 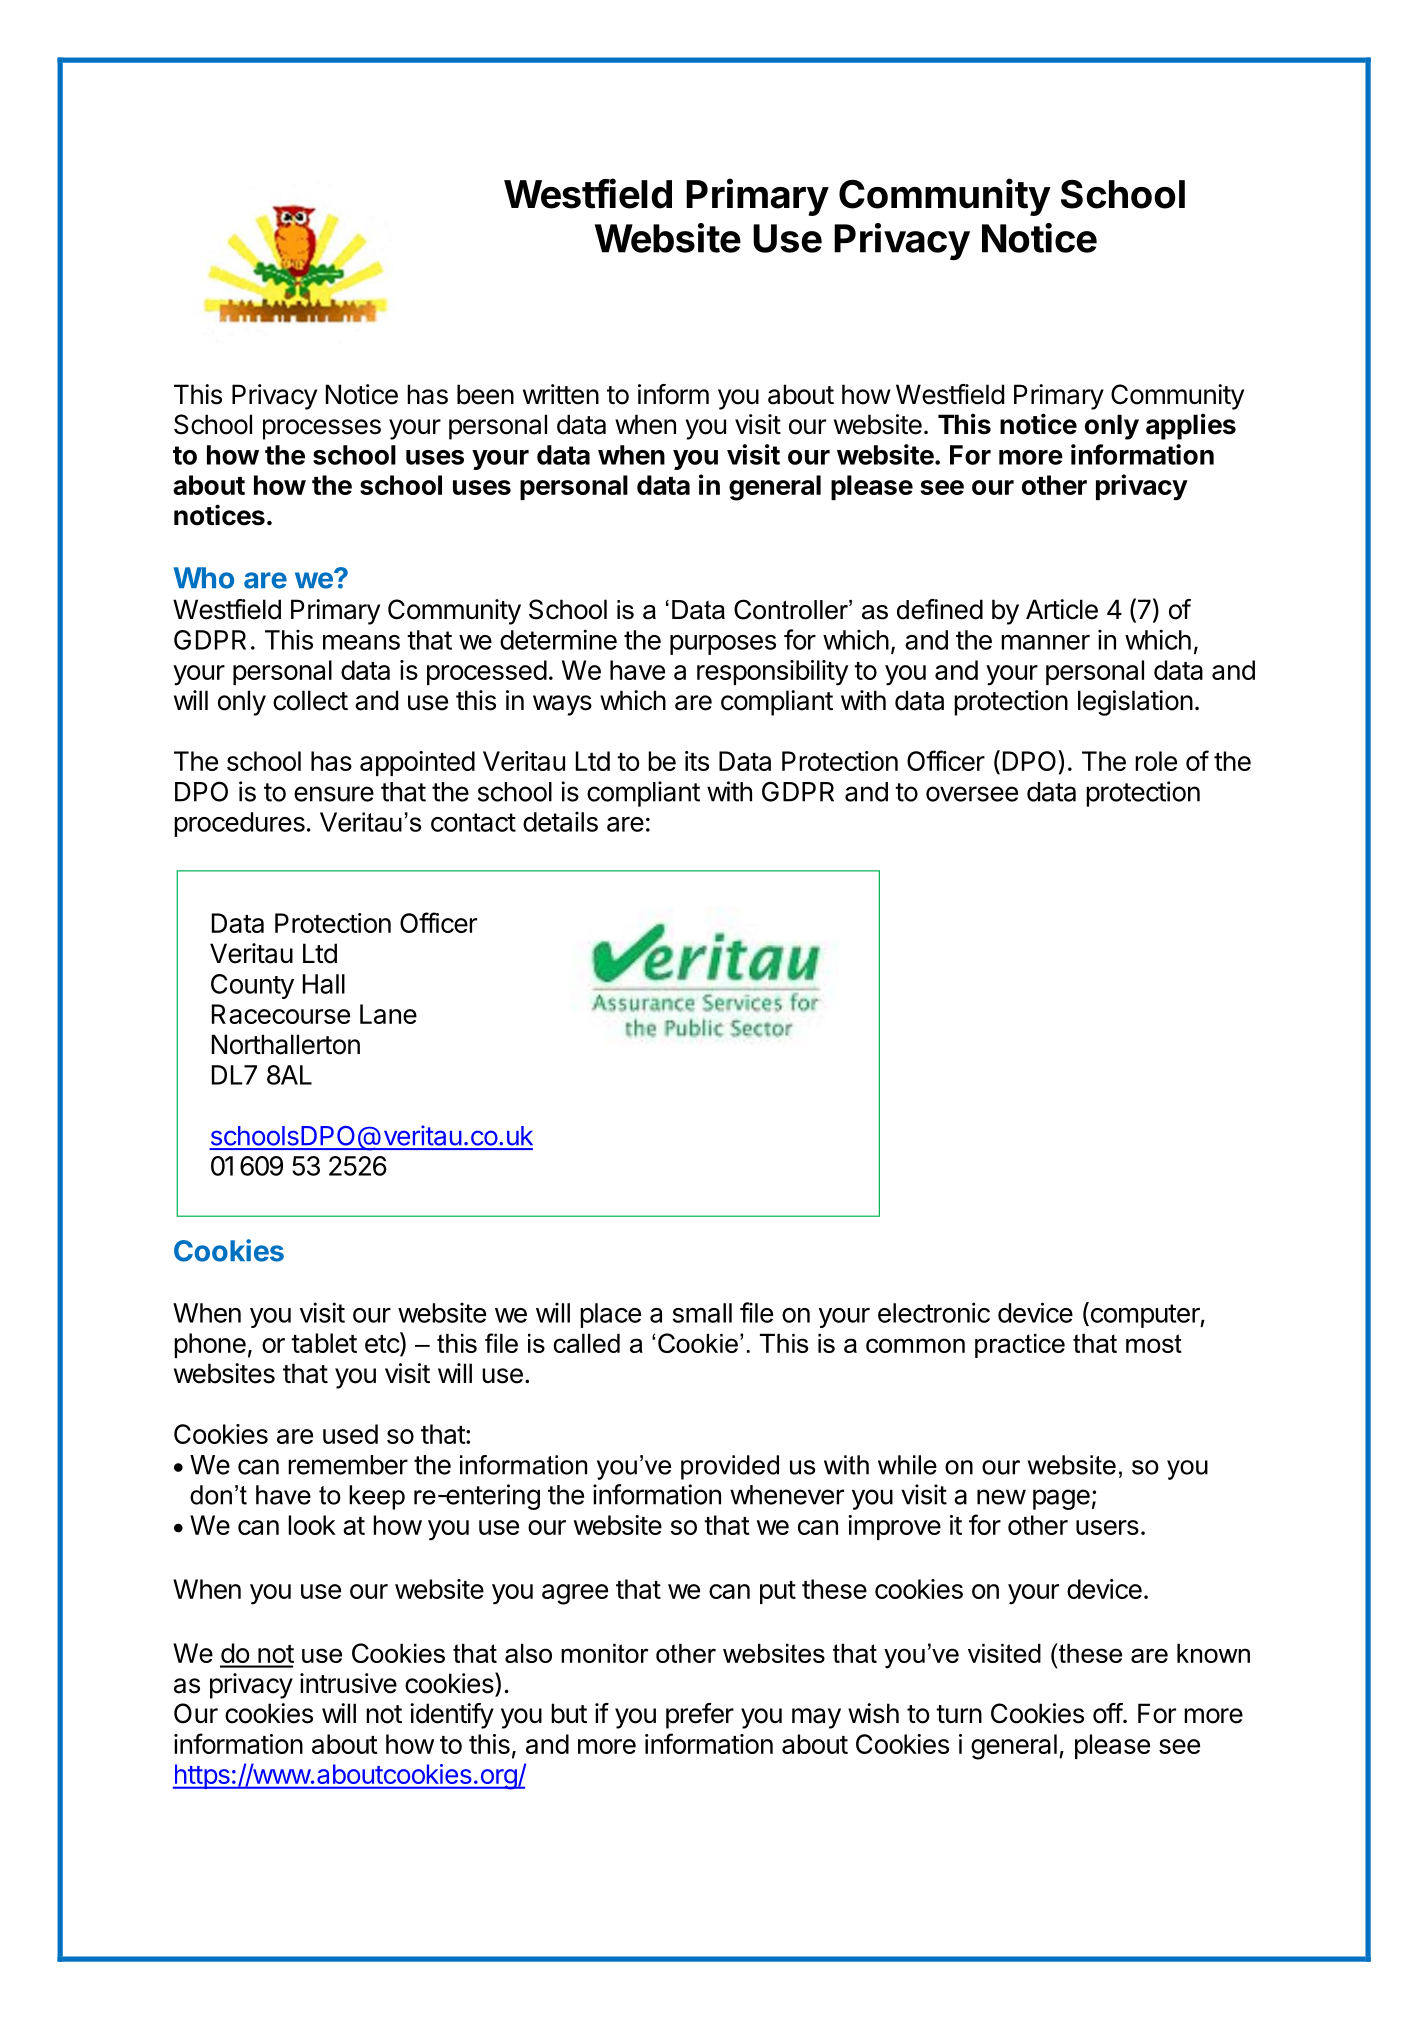 What do you see at coordinates (700, 1716) in the page?
I see `prefer` at bounding box center [700, 1716].
